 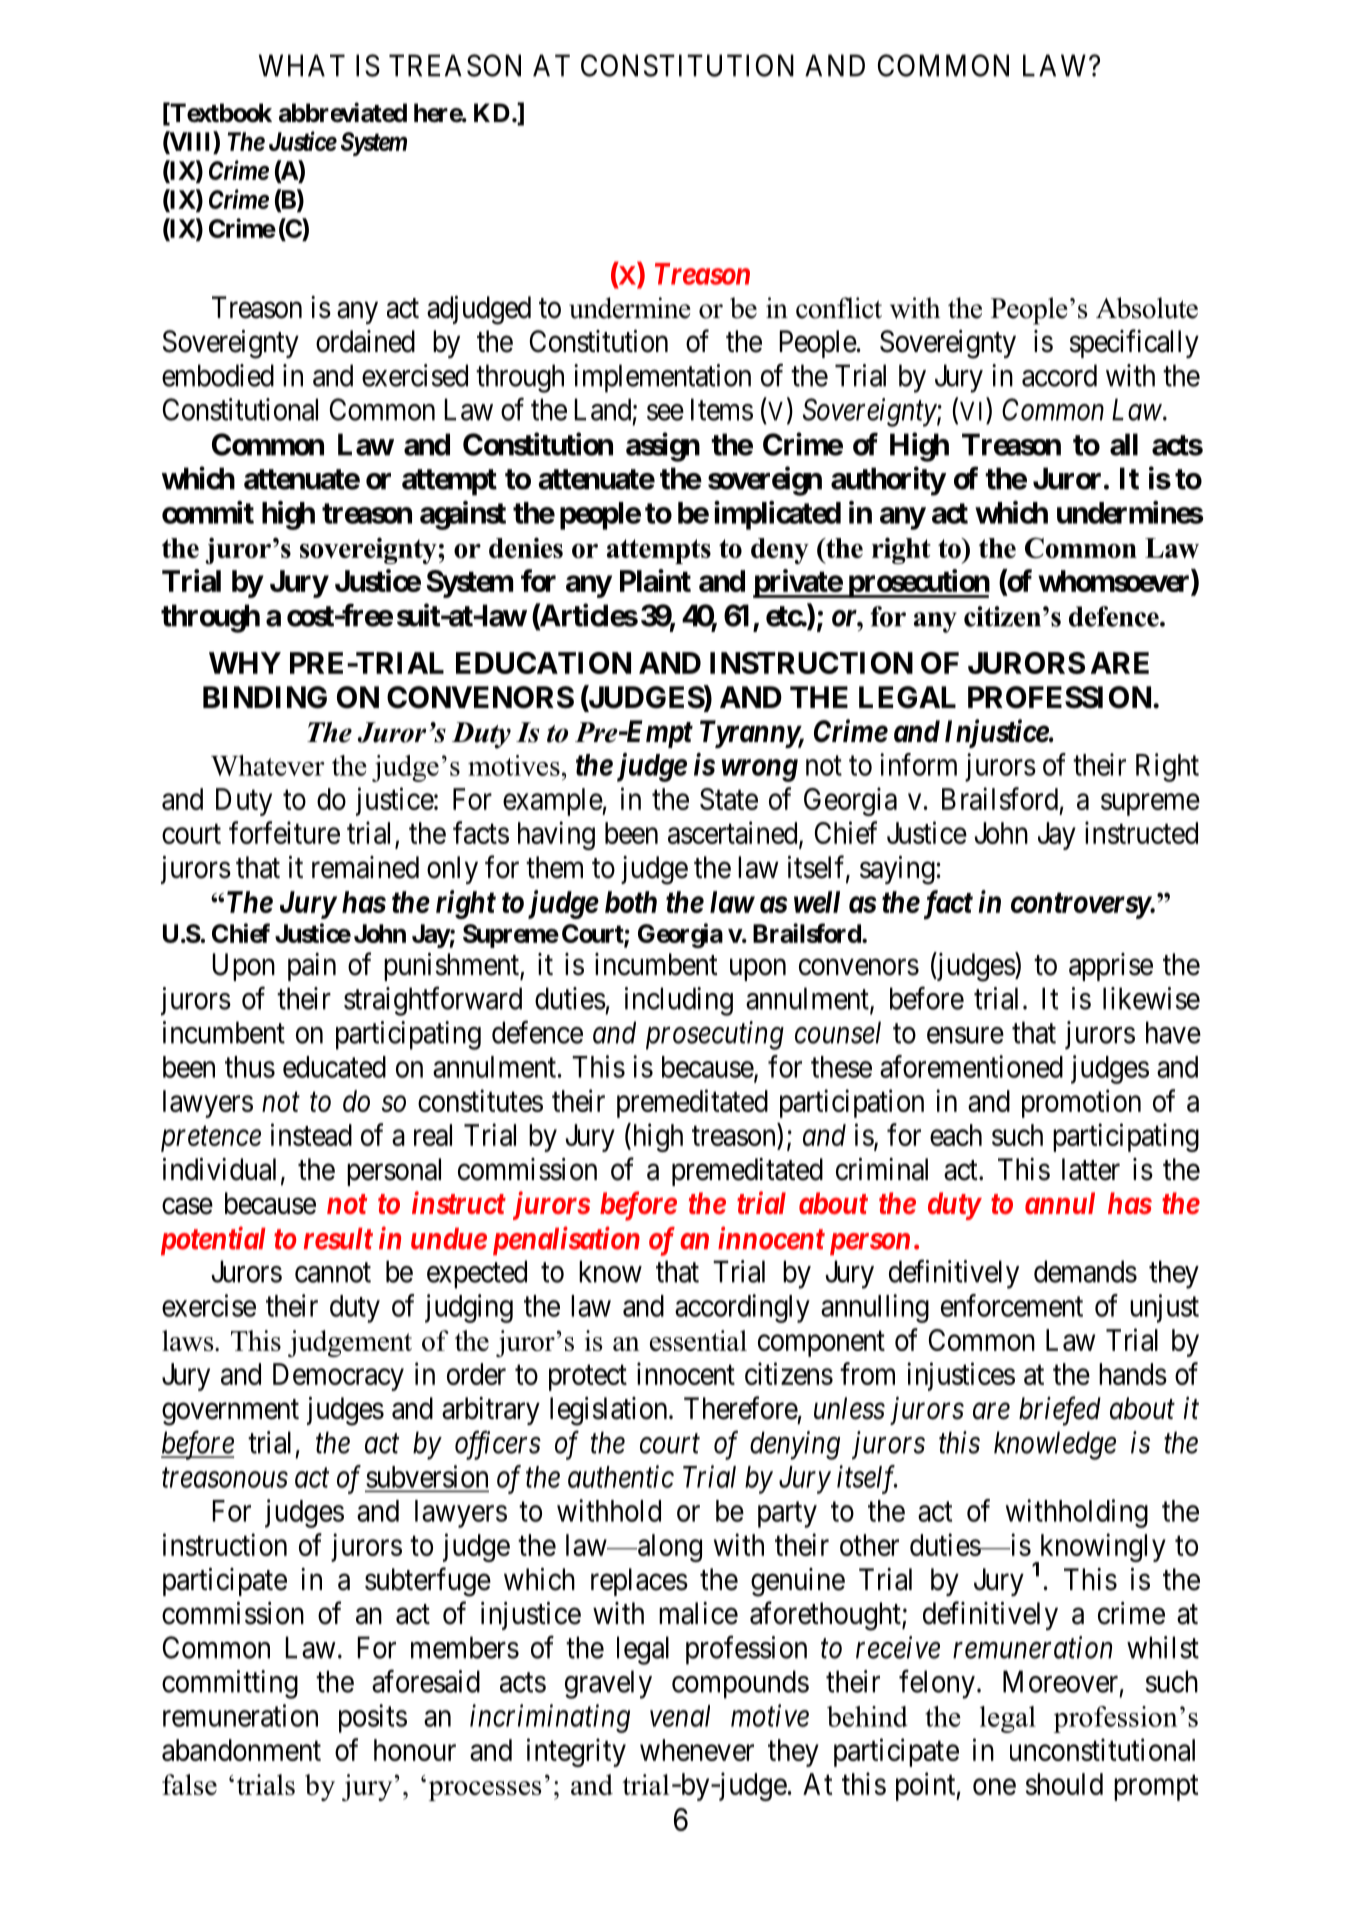 What do you see at coordinates (218, 375) in the image?
I see `embodied` at bounding box center [218, 375].
